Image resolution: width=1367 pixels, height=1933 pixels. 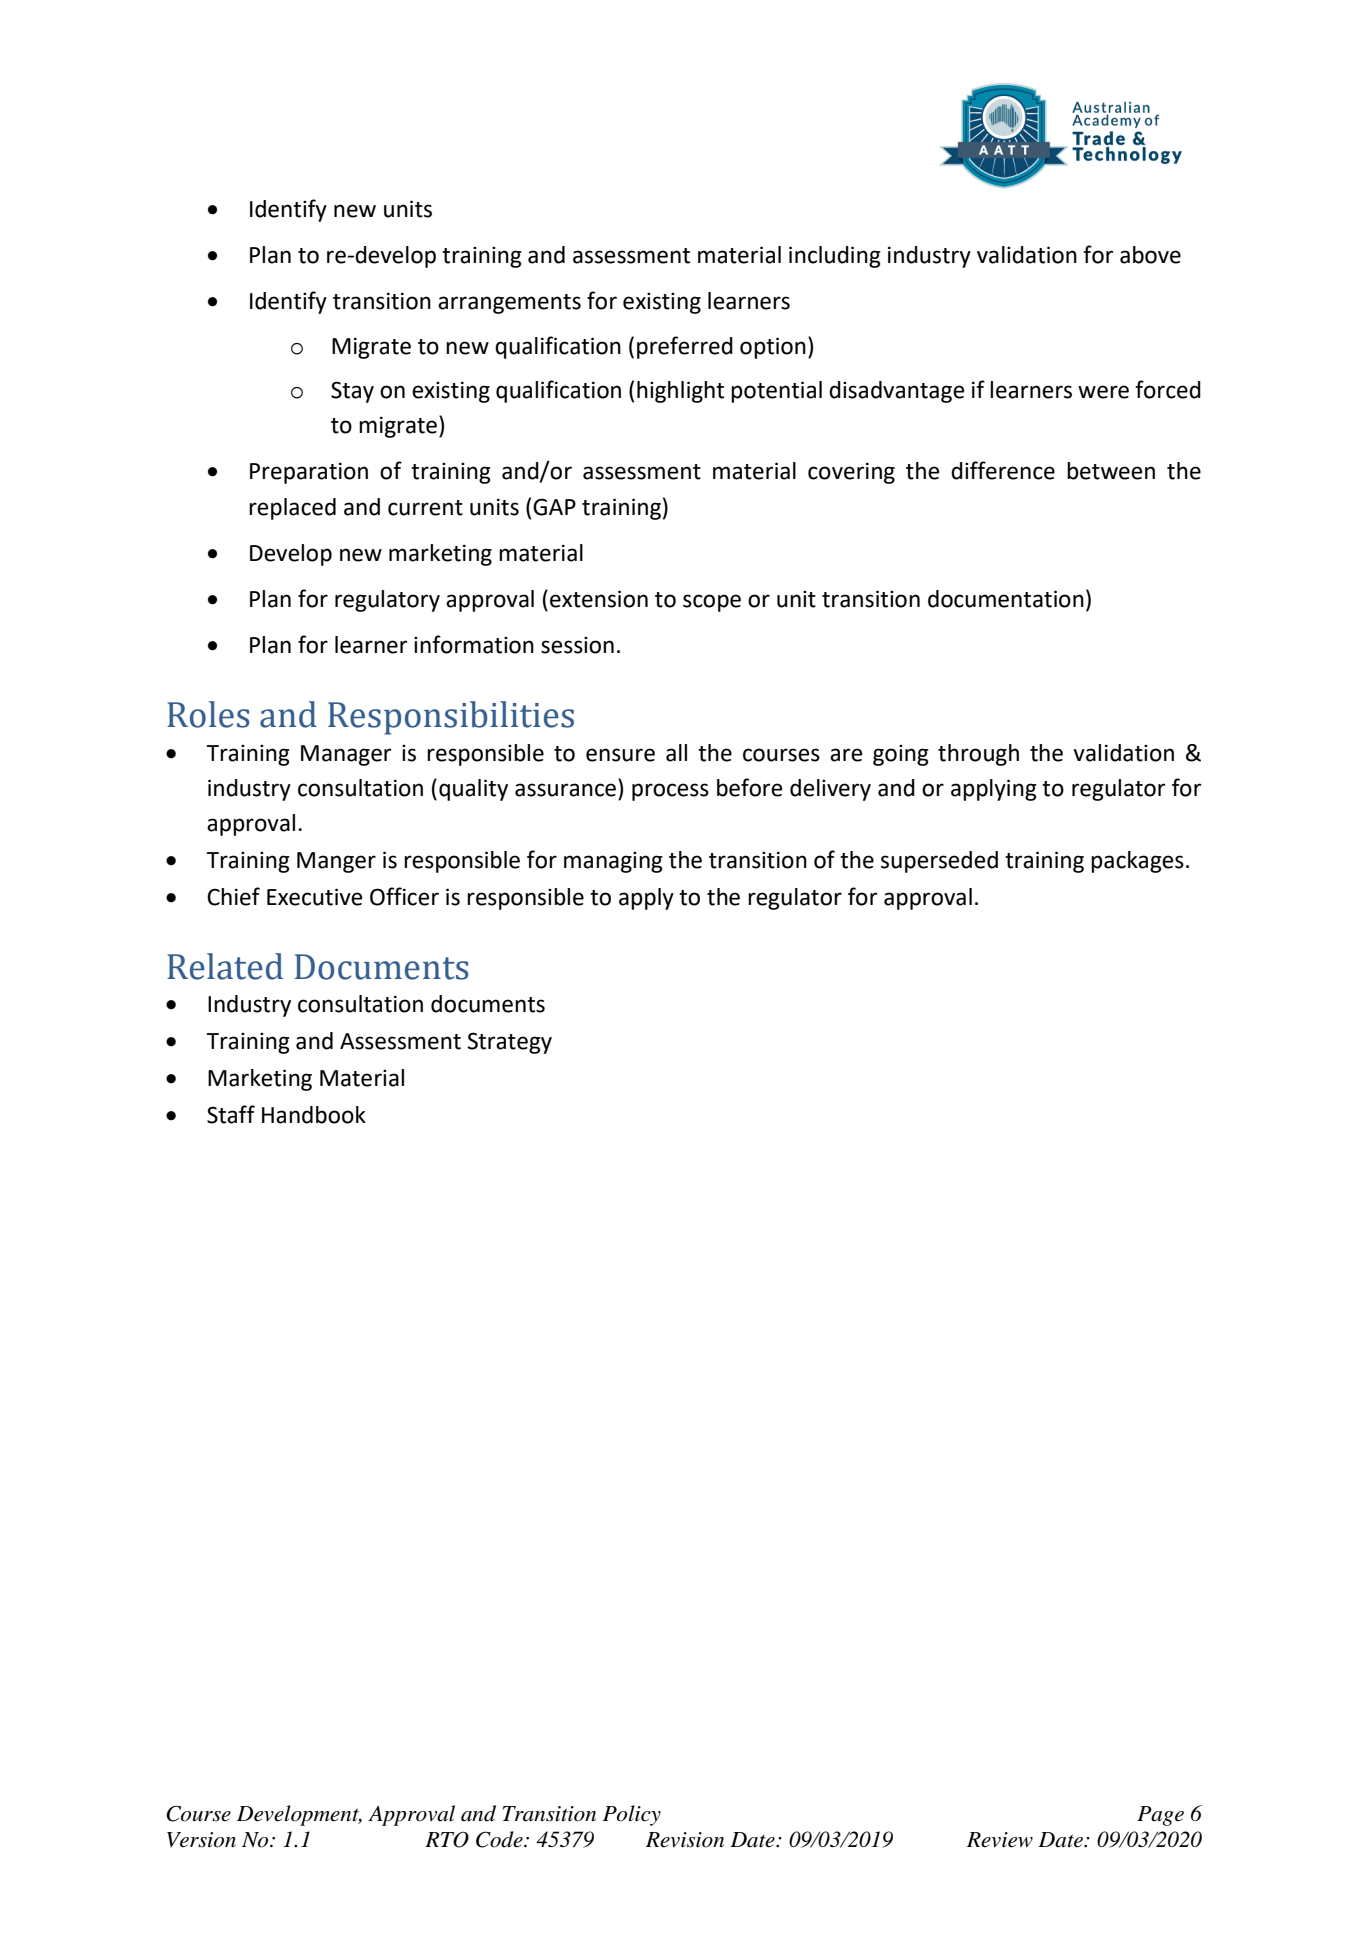 What do you see at coordinates (314, 1115) in the document?
I see `Handbook` at bounding box center [314, 1115].
